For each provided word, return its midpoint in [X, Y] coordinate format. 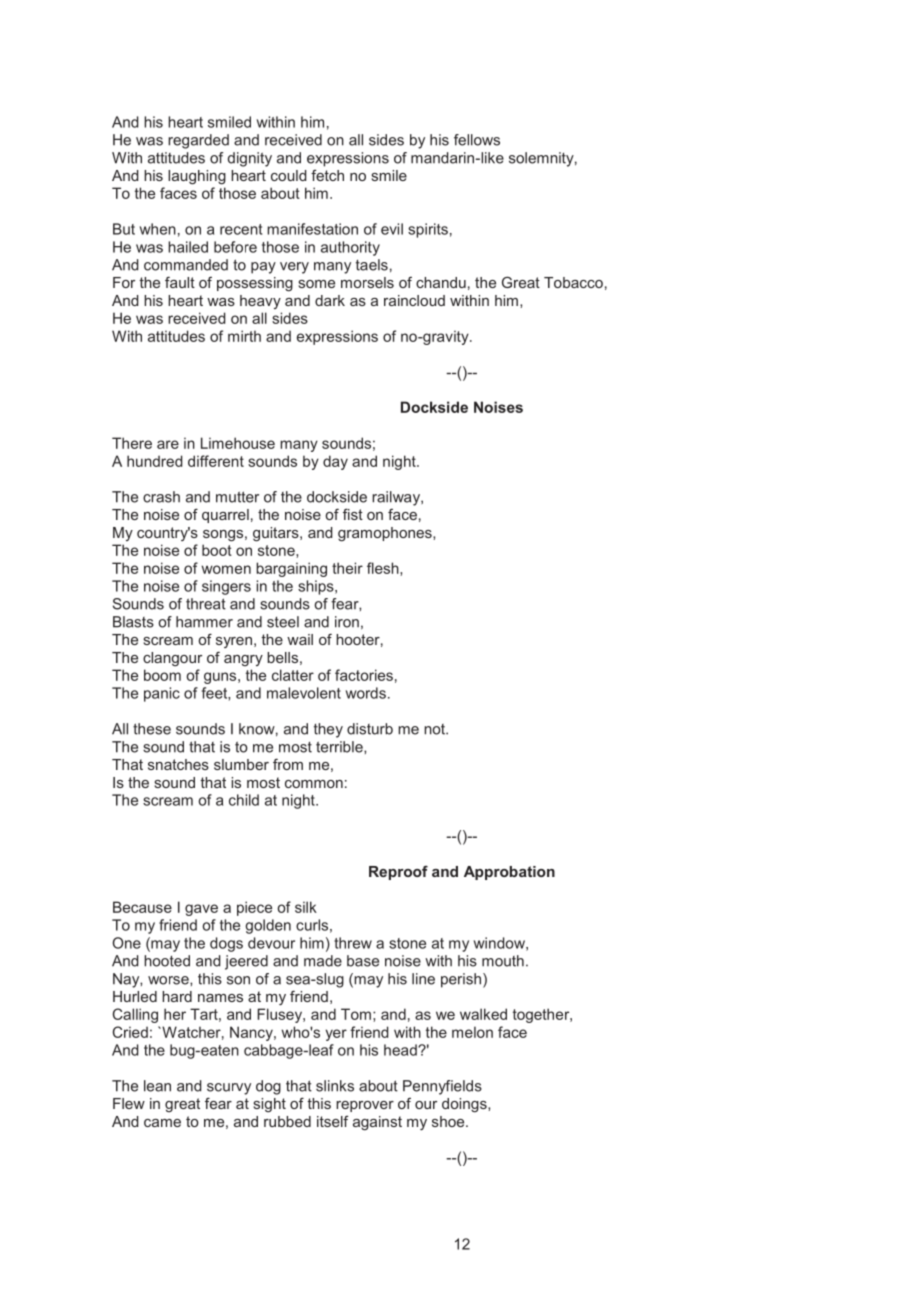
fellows [477, 140]
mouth [503, 961]
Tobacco [573, 282]
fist [353, 514]
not [435, 729]
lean [157, 1086]
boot [217, 550]
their [347, 568]
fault [180, 282]
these [152, 729]
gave [201, 910]
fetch [327, 175]
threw [353, 943]
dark [330, 300]
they [328, 730]
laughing [197, 177]
